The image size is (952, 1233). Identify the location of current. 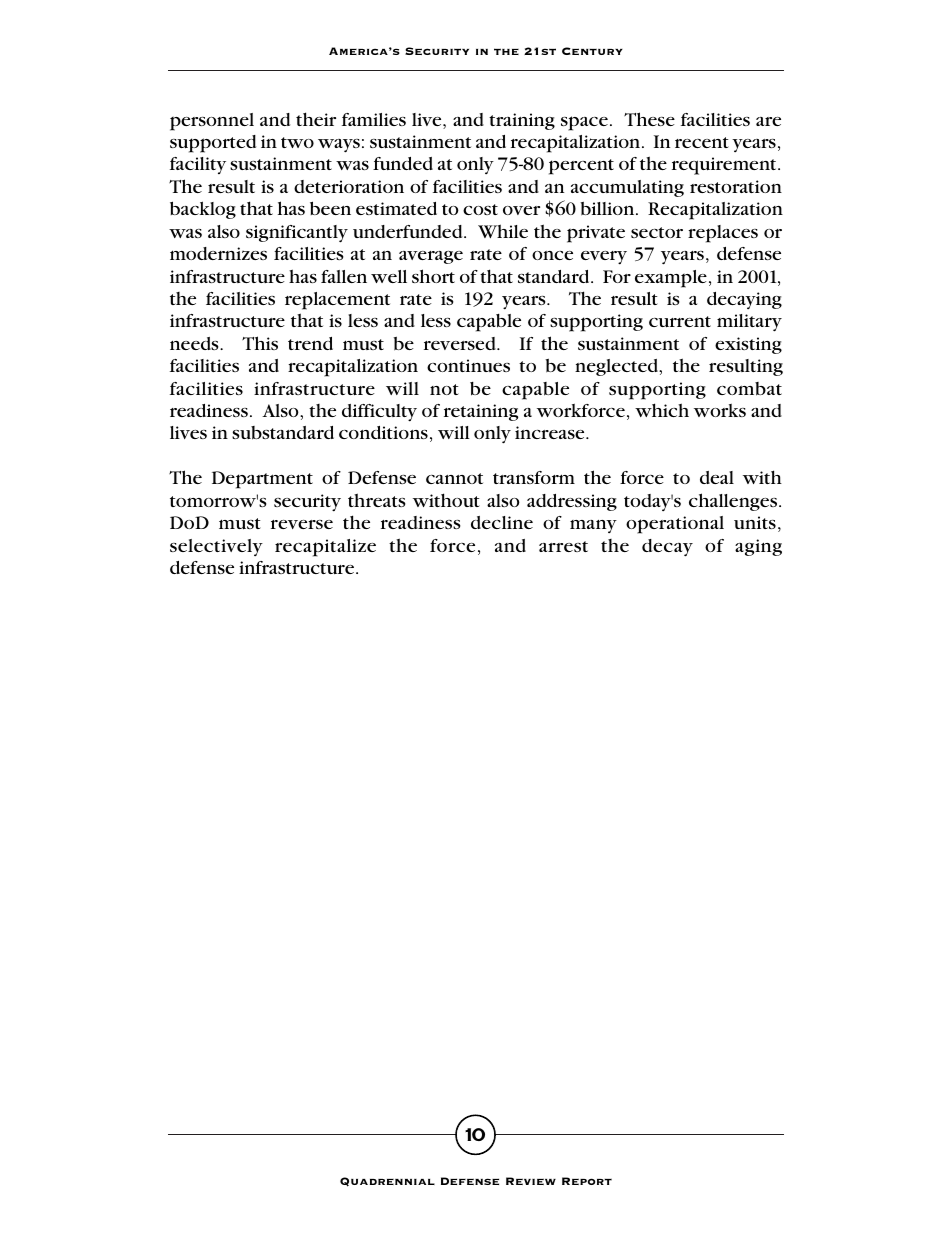
(680, 321).
